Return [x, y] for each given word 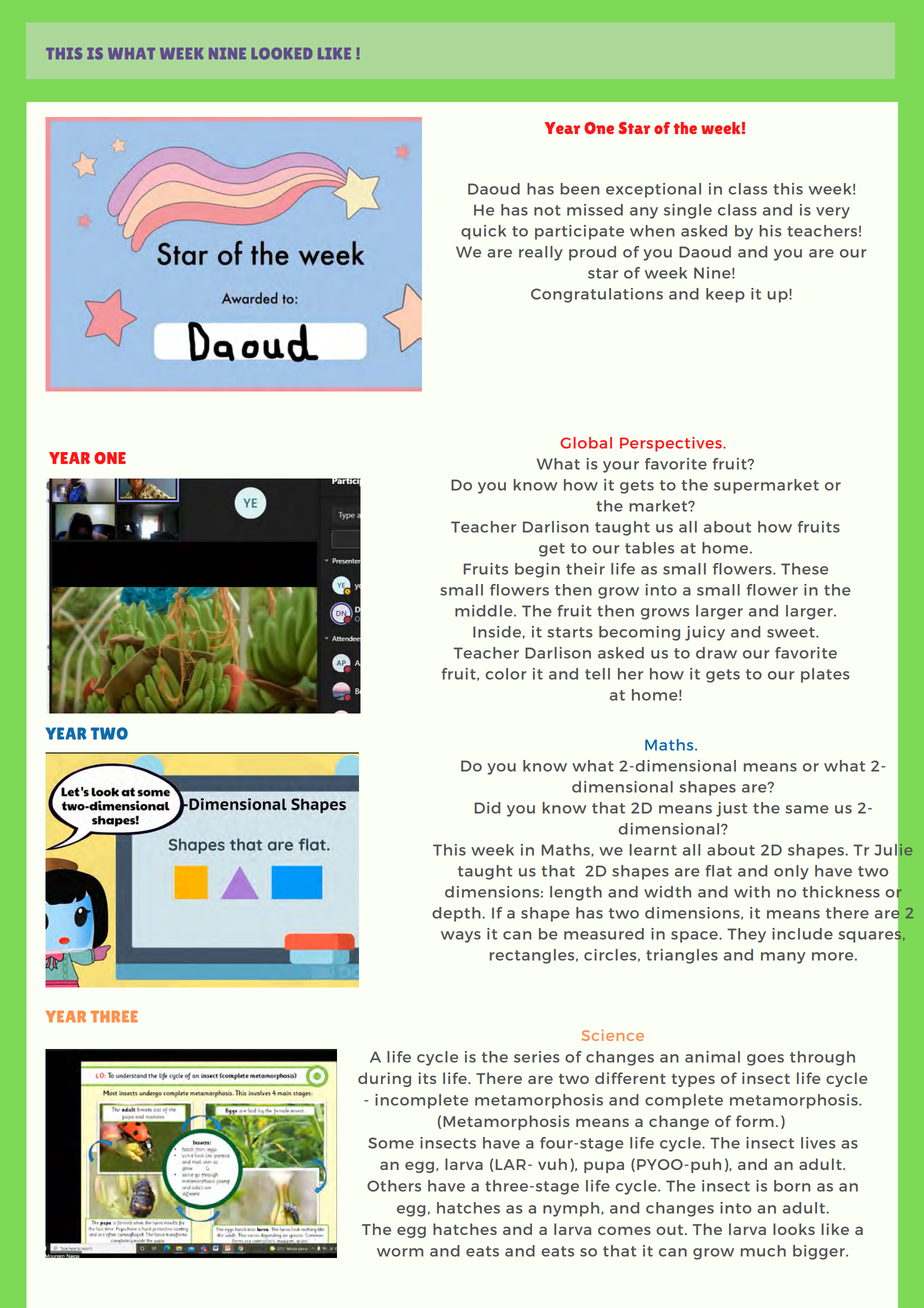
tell [597, 674]
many [783, 958]
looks [794, 1229]
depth [456, 914]
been [579, 189]
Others [394, 1186]
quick [483, 232]
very [833, 213]
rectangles [533, 956]
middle [485, 611]
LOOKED [282, 54]
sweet [792, 632]
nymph [572, 1209]
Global [586, 443]
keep [725, 295]
